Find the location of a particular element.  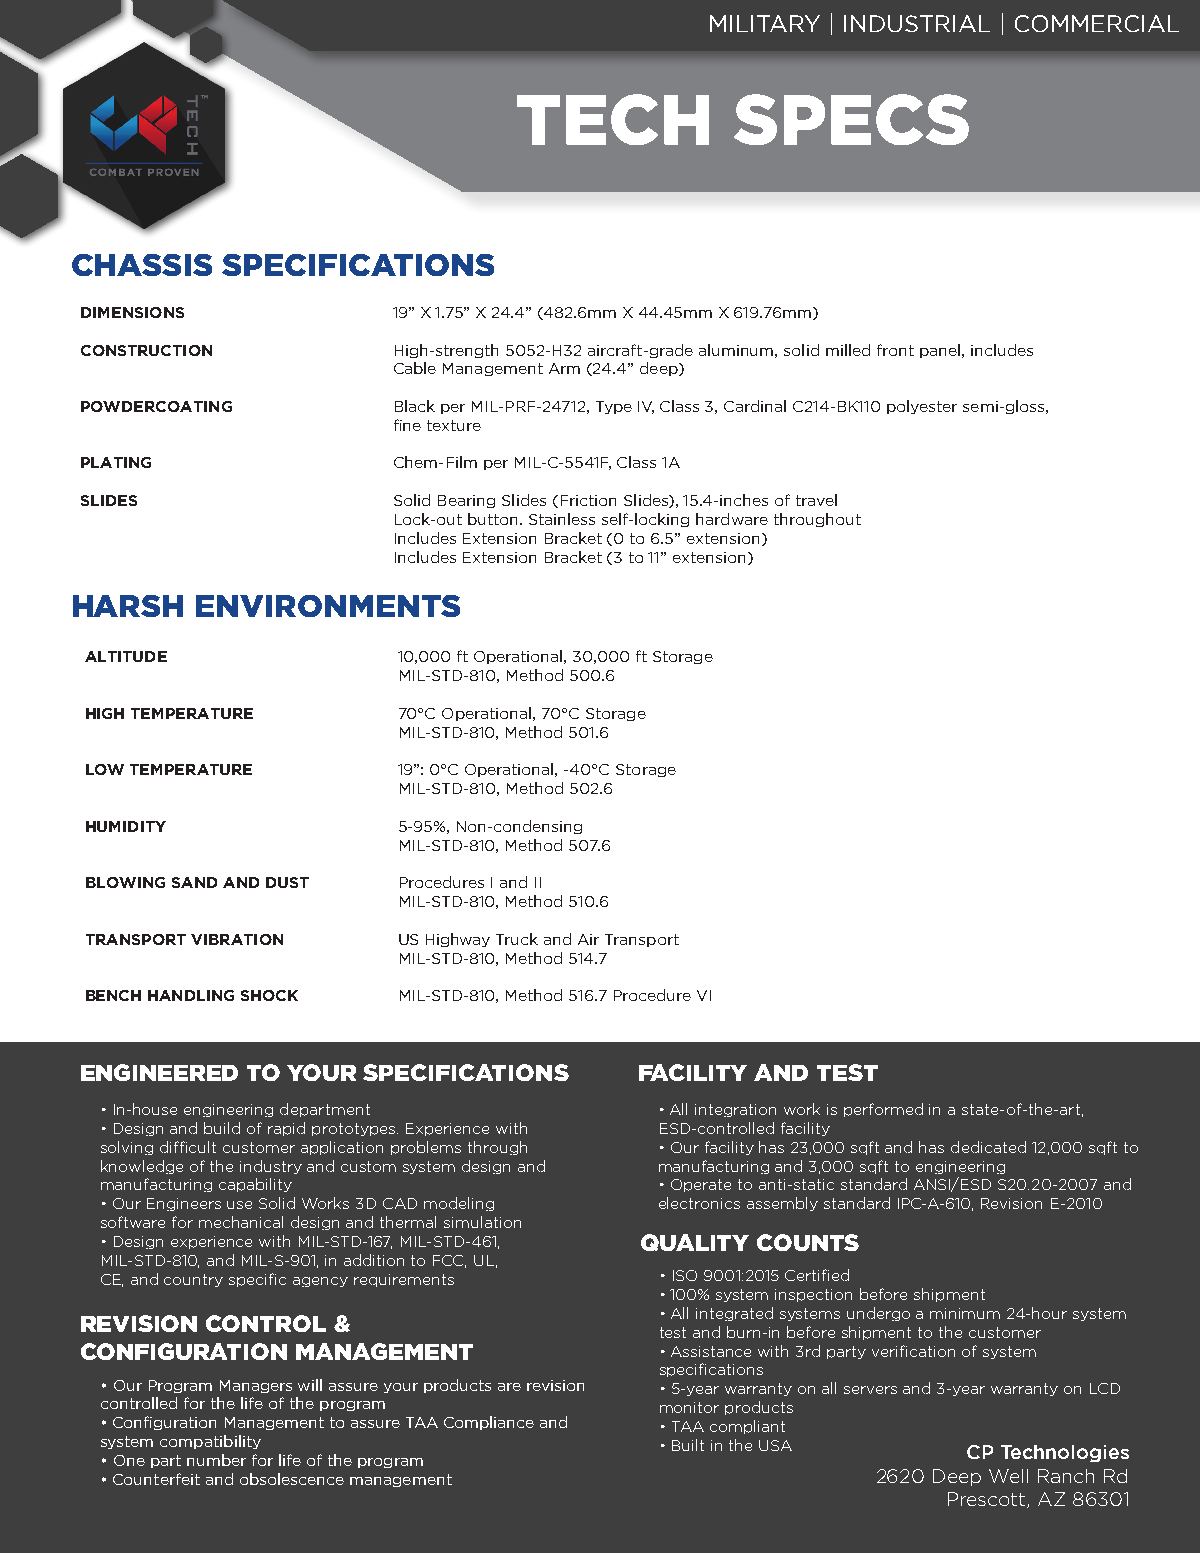

CONSTRUCTION is located at coordinates (146, 350).
